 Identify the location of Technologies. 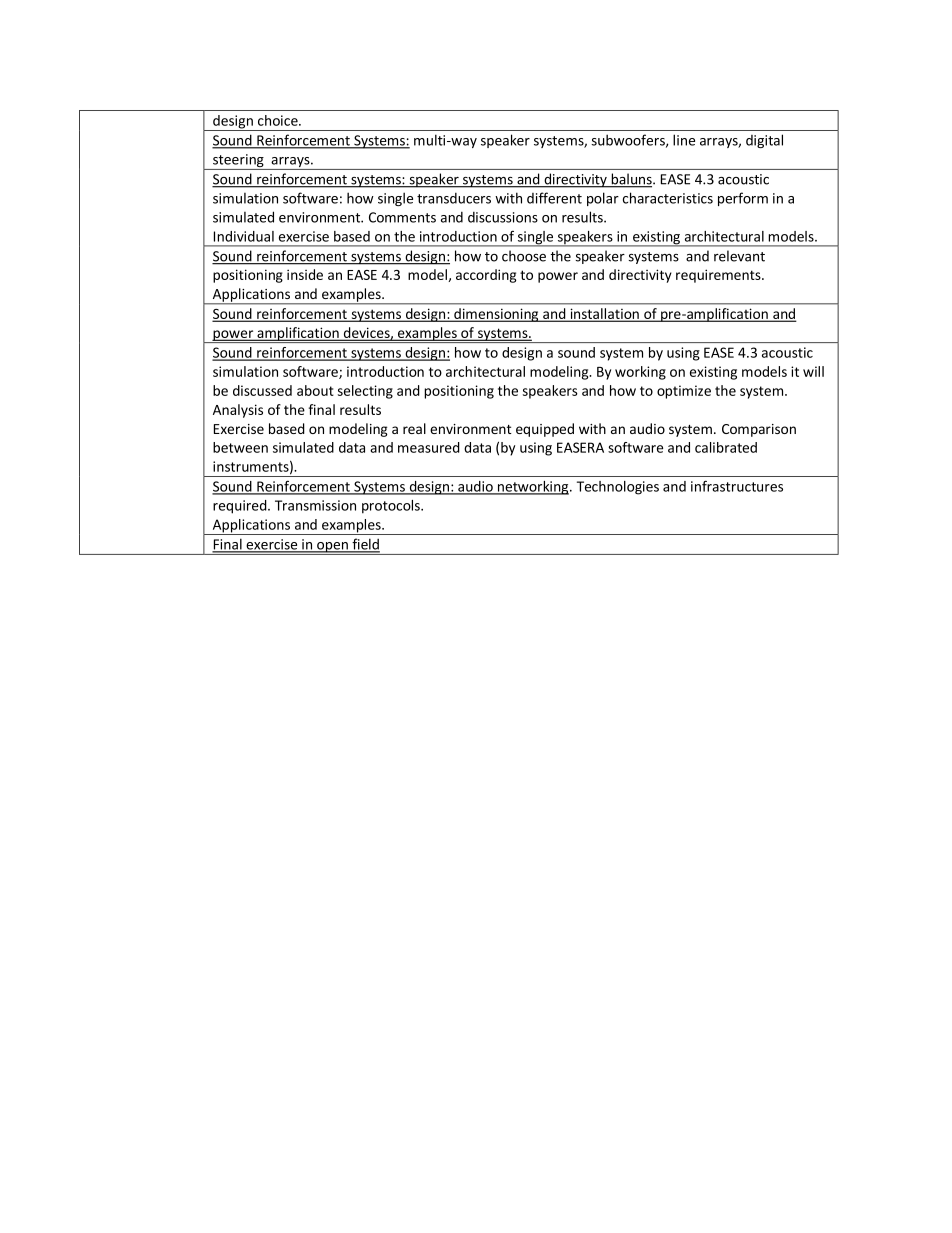
(618, 488).
